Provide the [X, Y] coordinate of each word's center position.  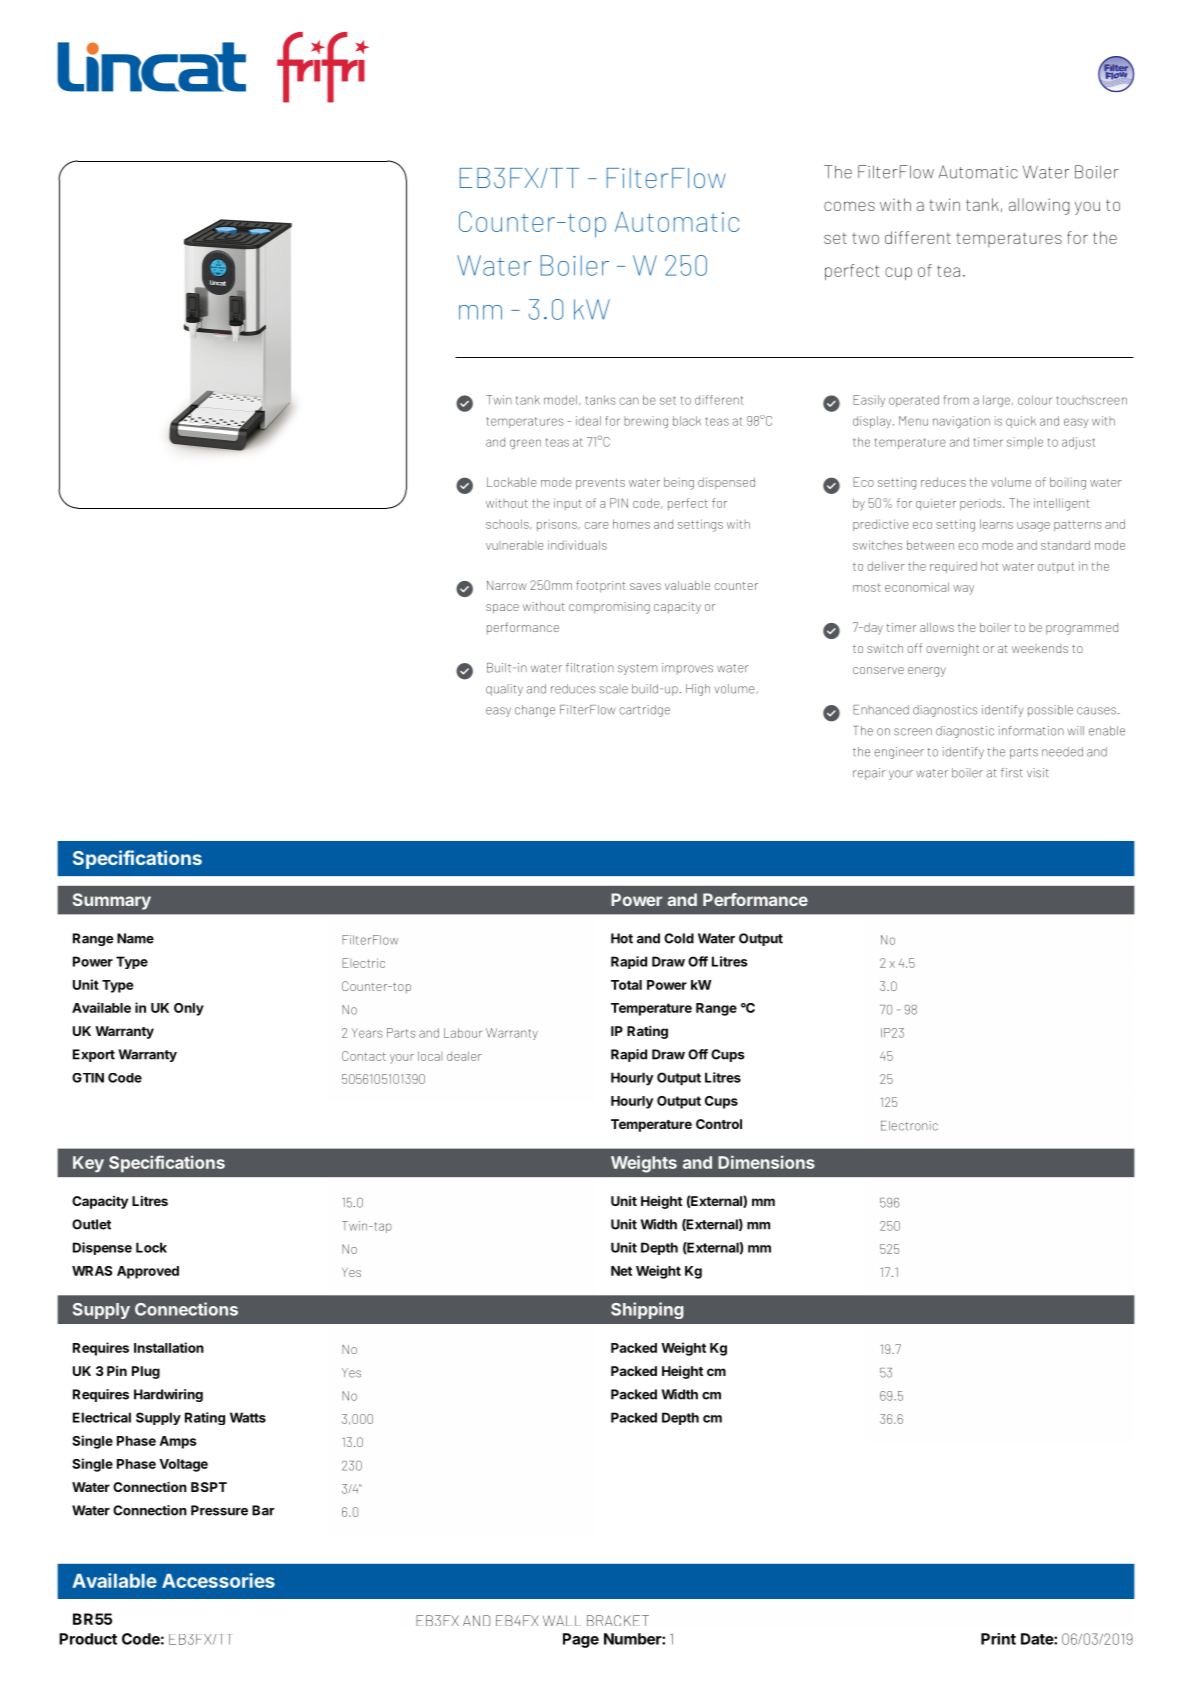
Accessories [218, 1580]
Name [135, 938]
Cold [679, 938]
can [629, 401]
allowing [1039, 206]
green [525, 444]
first [1012, 773]
